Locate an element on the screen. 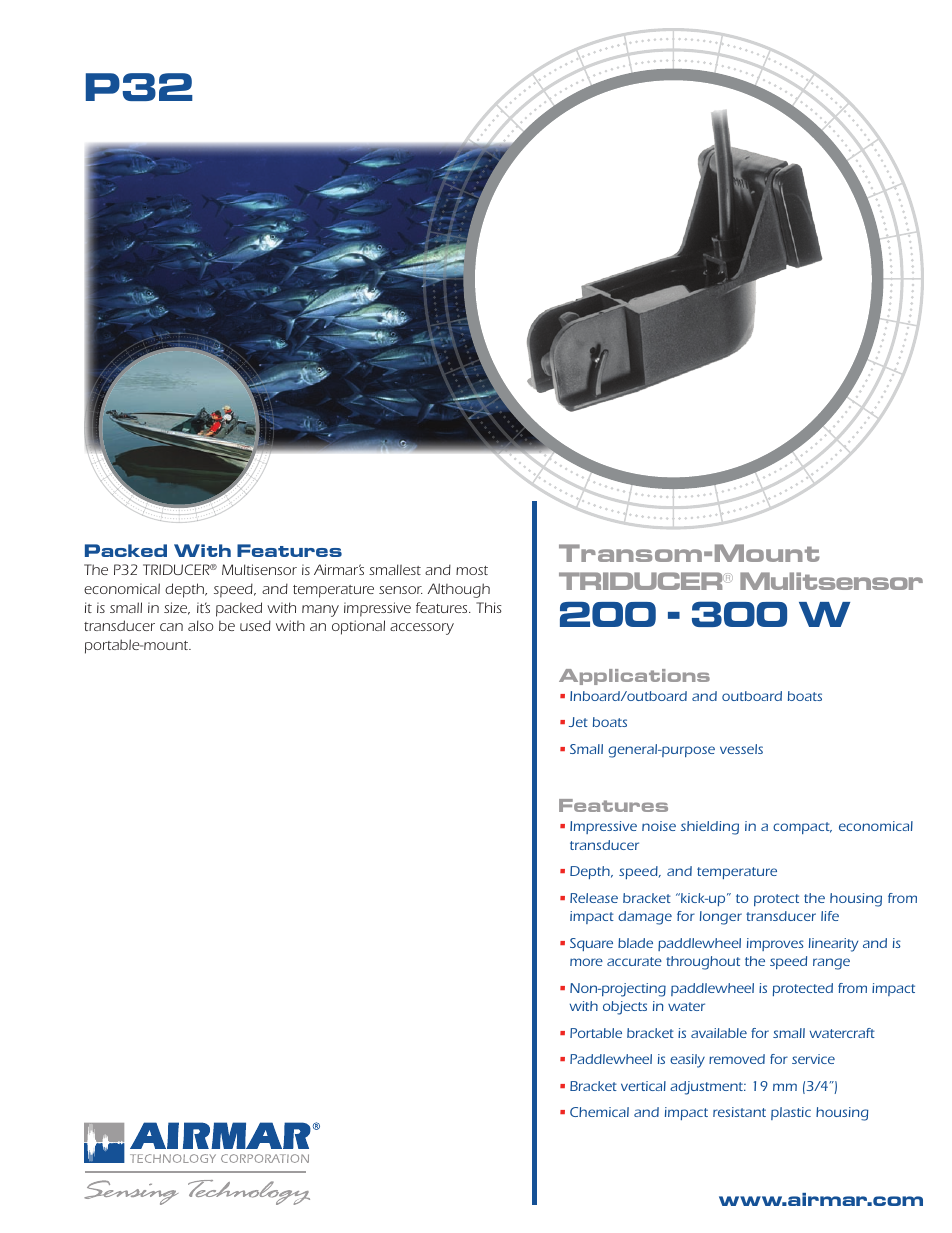  Release is located at coordinates (594, 898).
